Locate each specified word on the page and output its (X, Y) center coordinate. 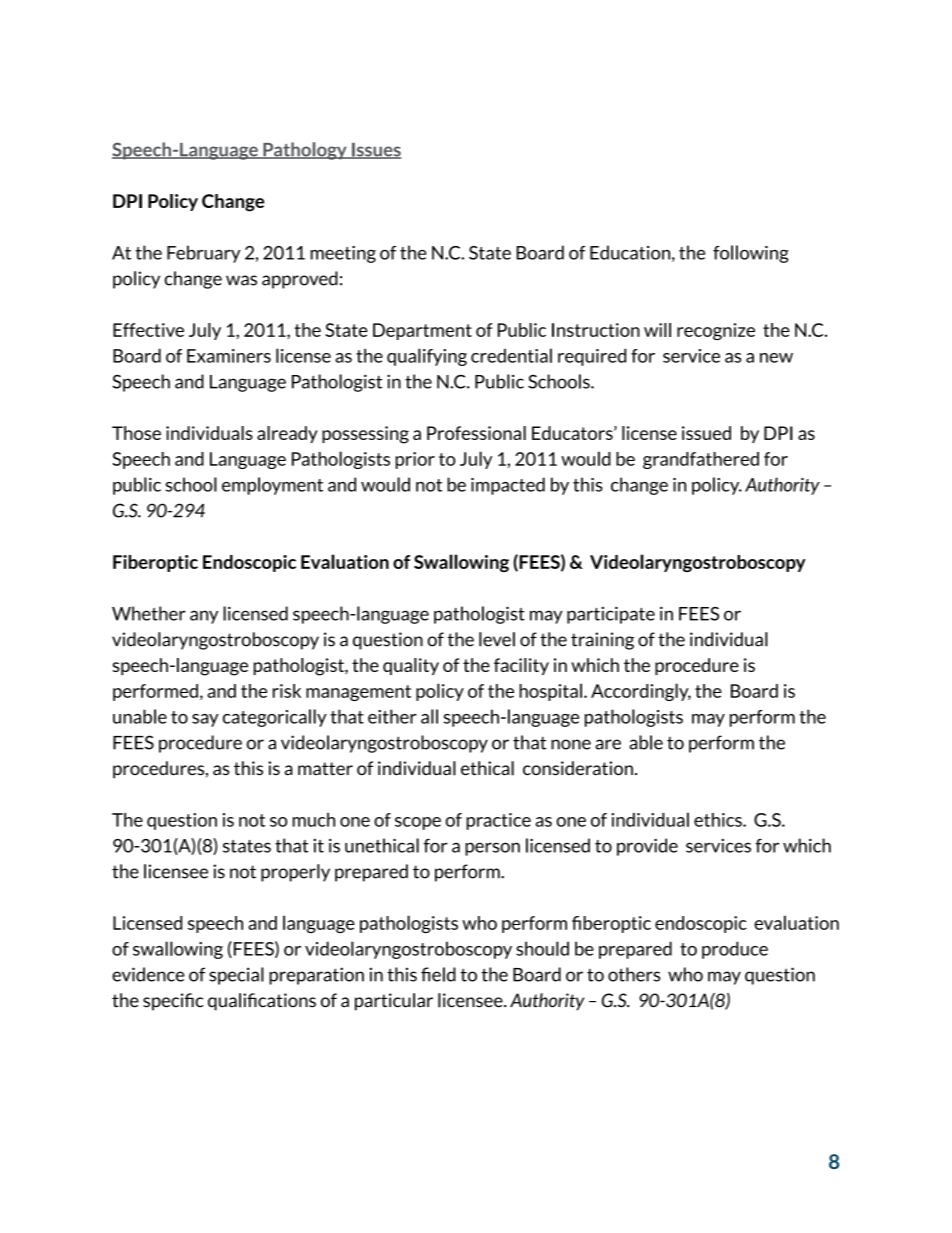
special (236, 976)
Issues (375, 151)
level (497, 639)
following (751, 254)
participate (611, 615)
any (204, 617)
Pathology (305, 151)
